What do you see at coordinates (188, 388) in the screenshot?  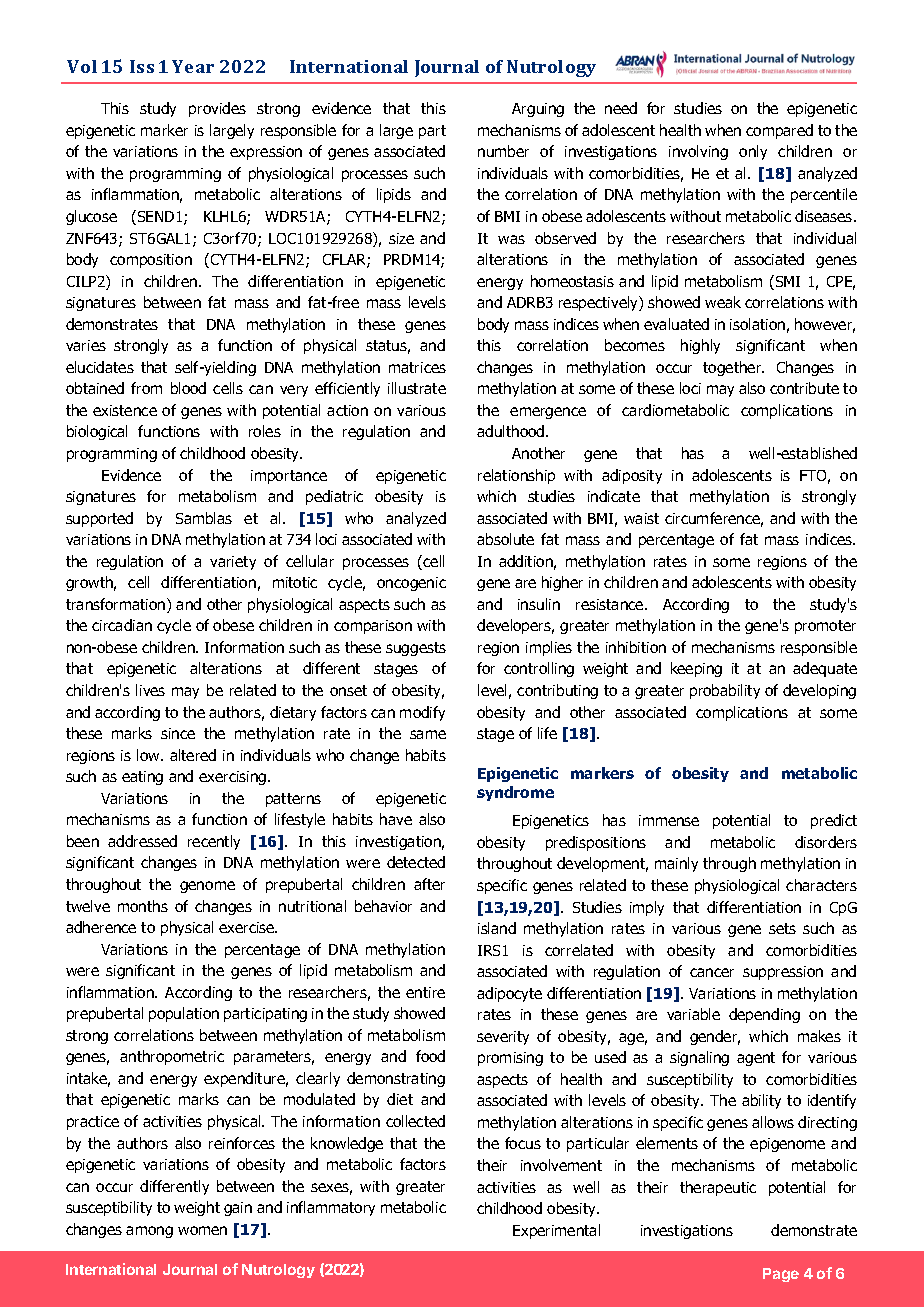 I see `blood` at bounding box center [188, 388].
